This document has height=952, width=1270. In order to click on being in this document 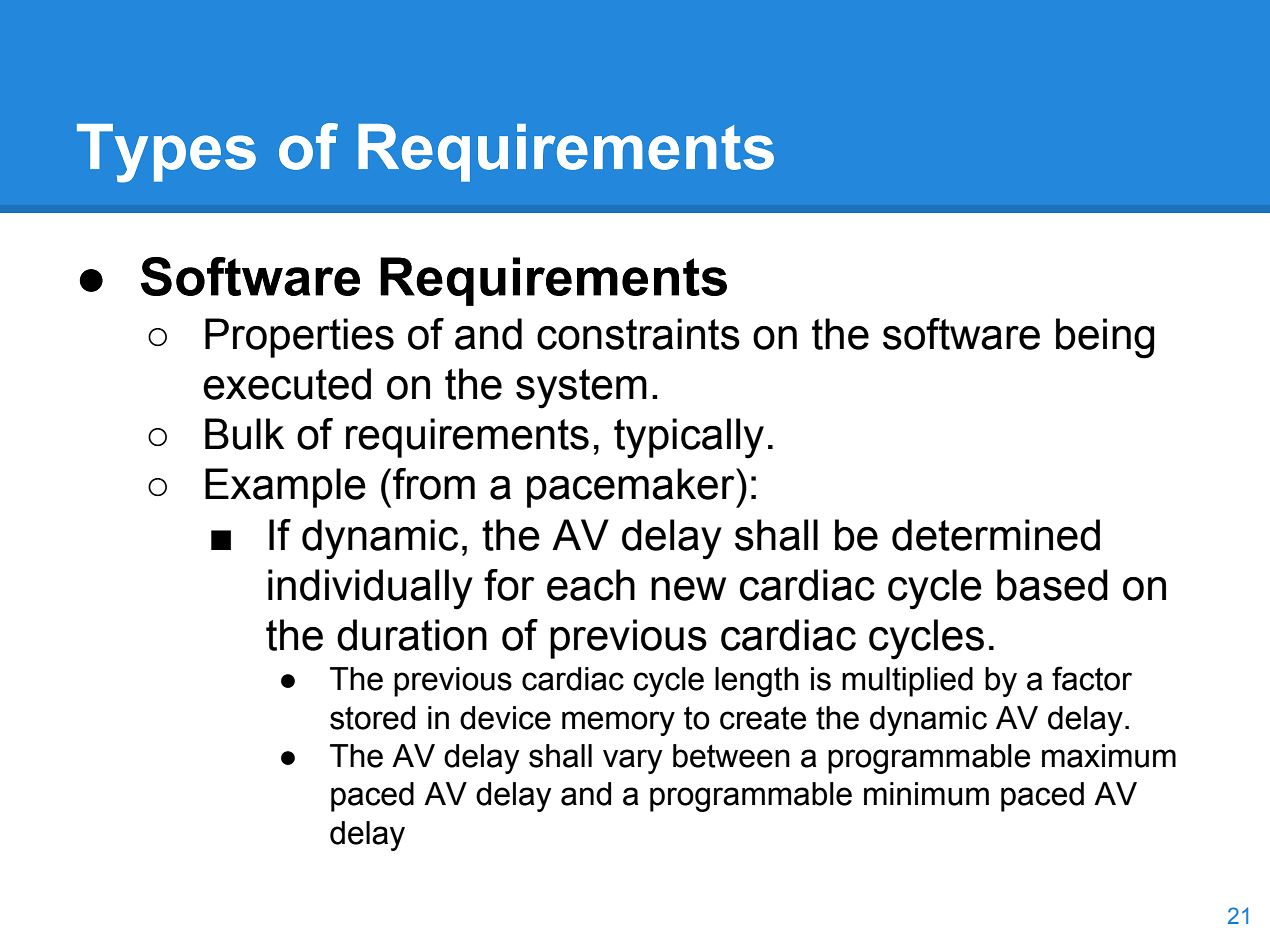, I will do `click(1105, 338)`.
